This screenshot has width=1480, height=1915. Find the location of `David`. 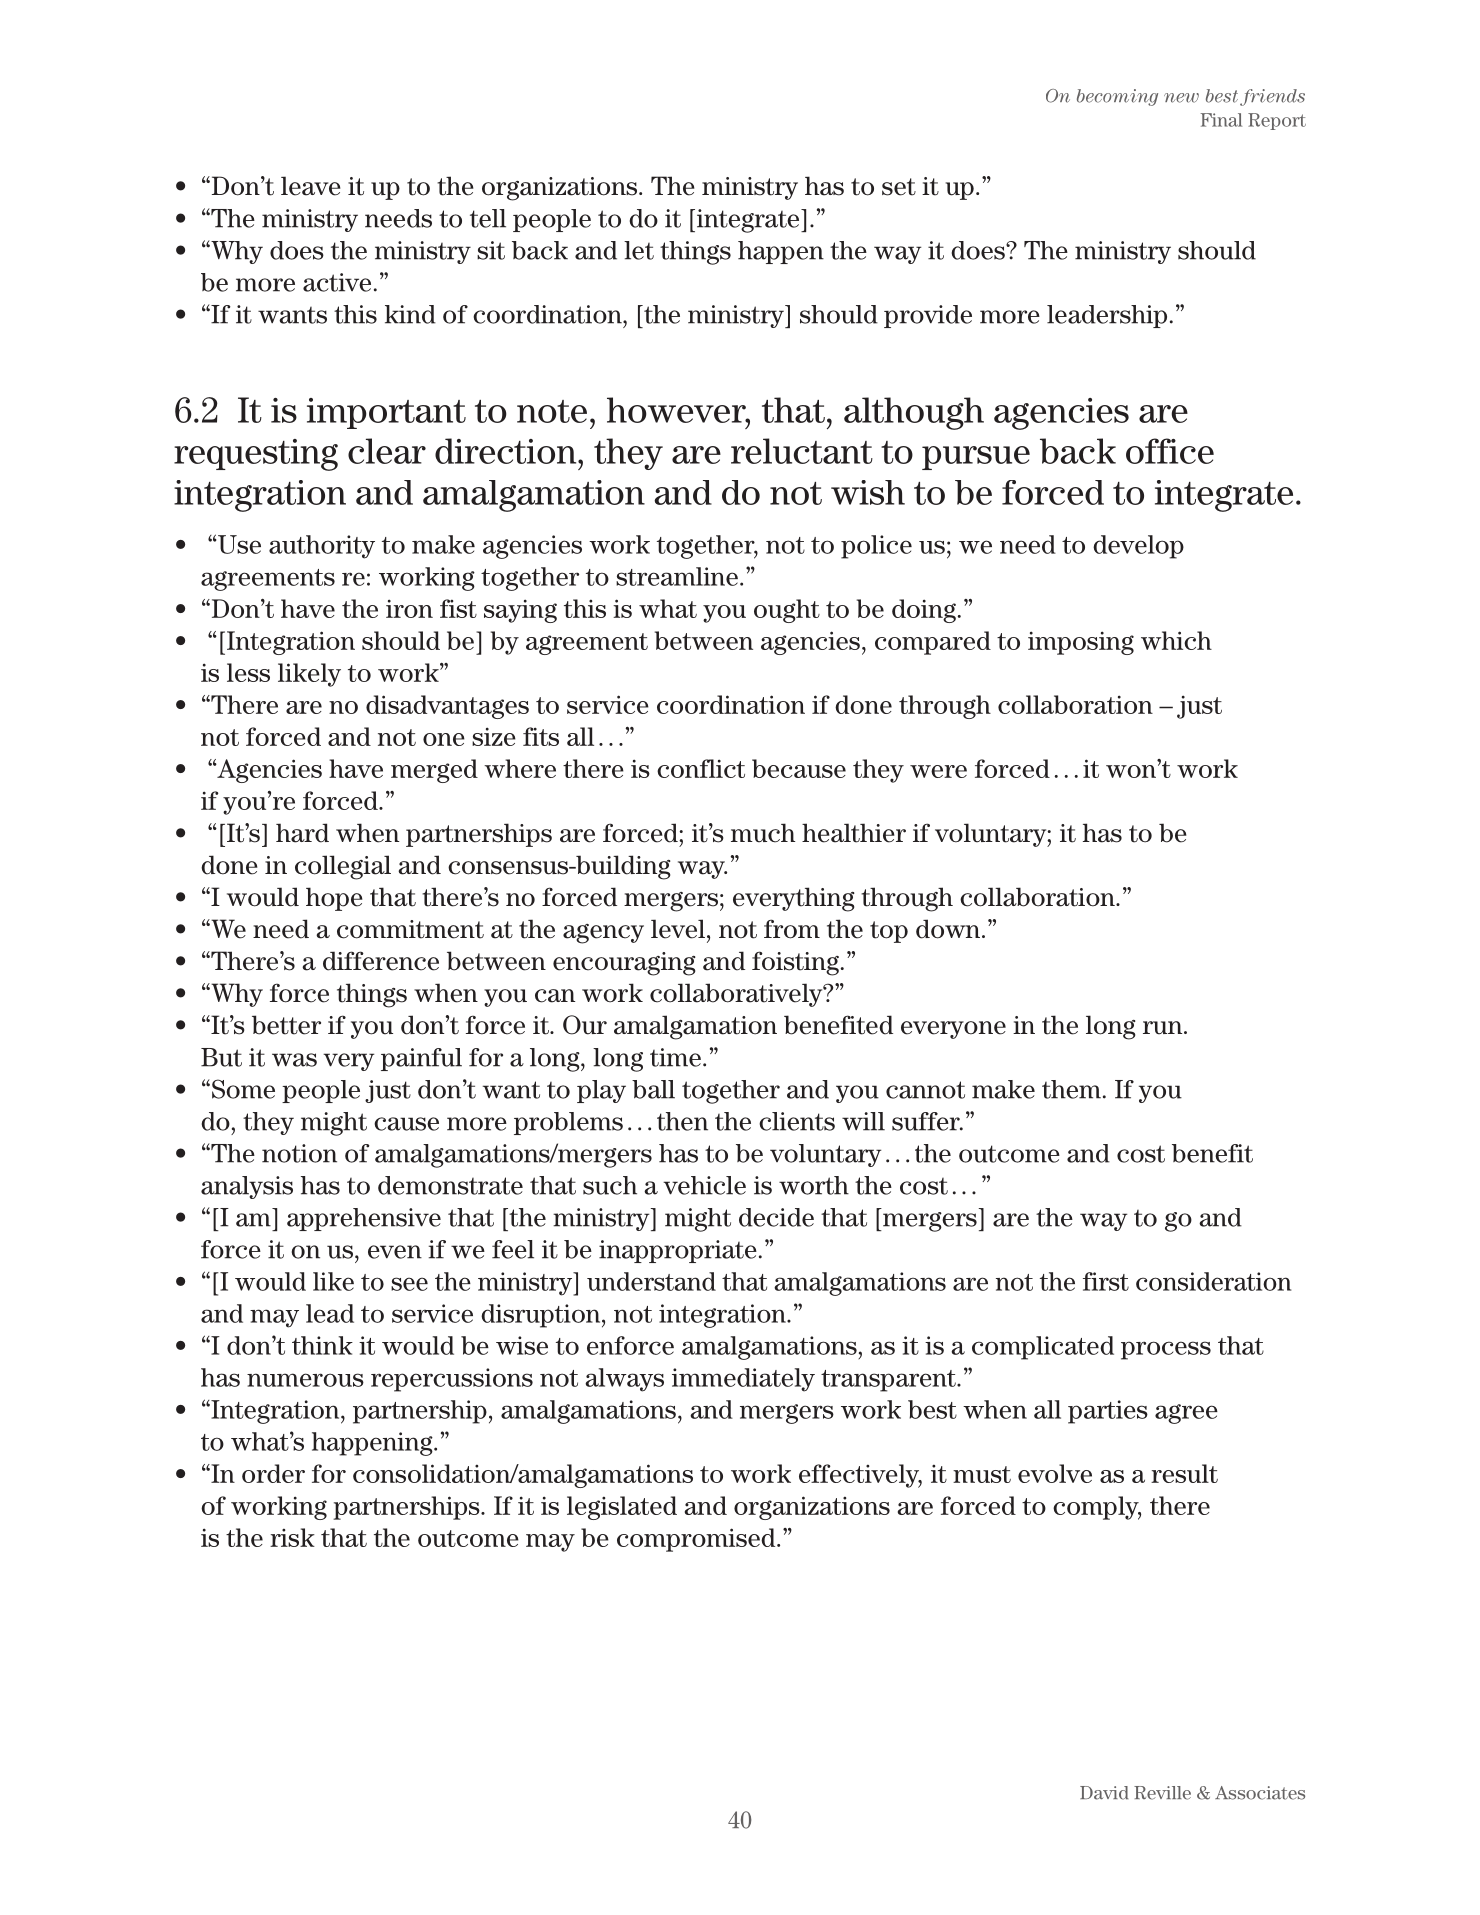

David is located at coordinates (1104, 1793).
